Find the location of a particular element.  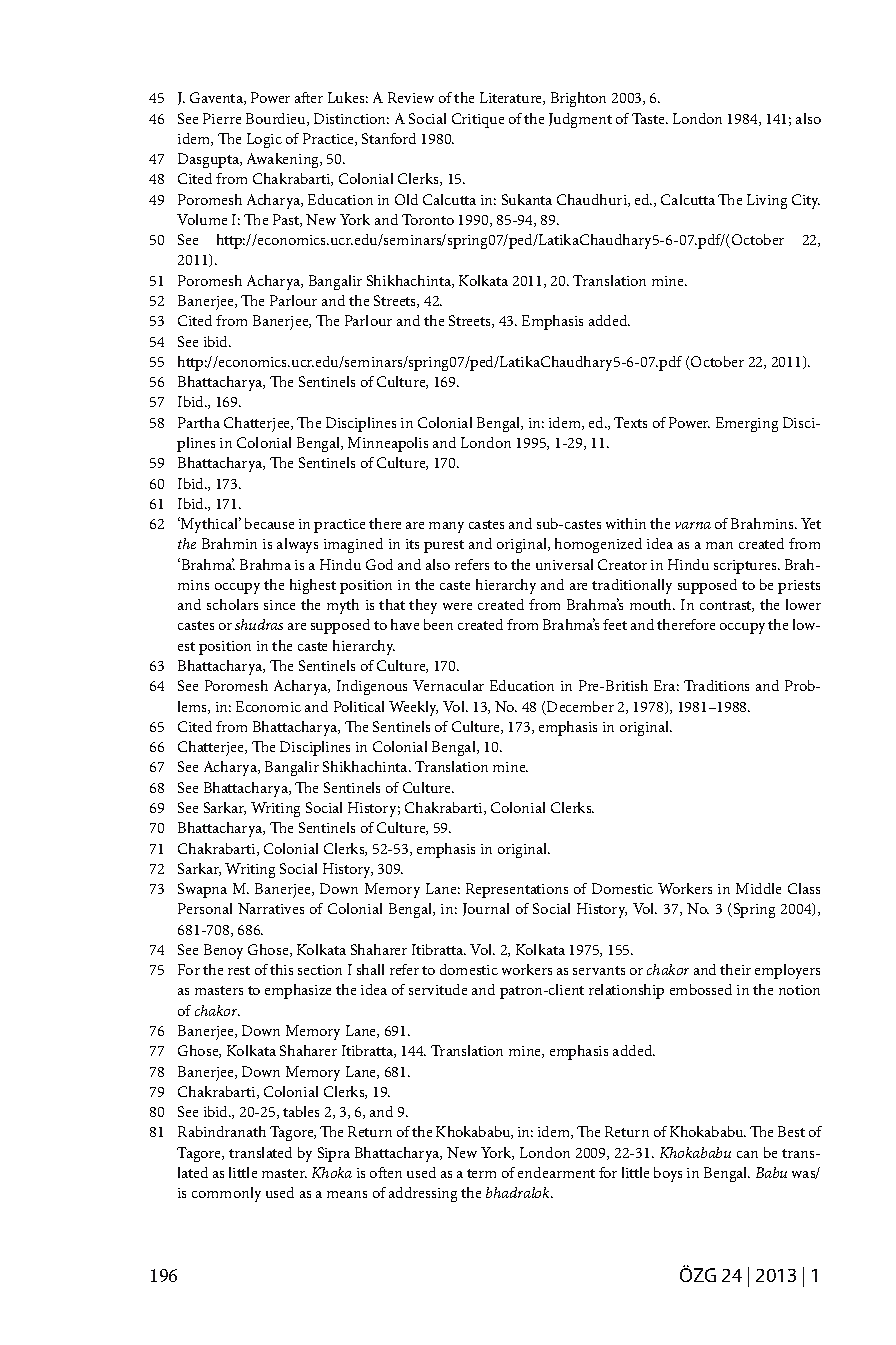

Narratives is located at coordinates (271, 908).
